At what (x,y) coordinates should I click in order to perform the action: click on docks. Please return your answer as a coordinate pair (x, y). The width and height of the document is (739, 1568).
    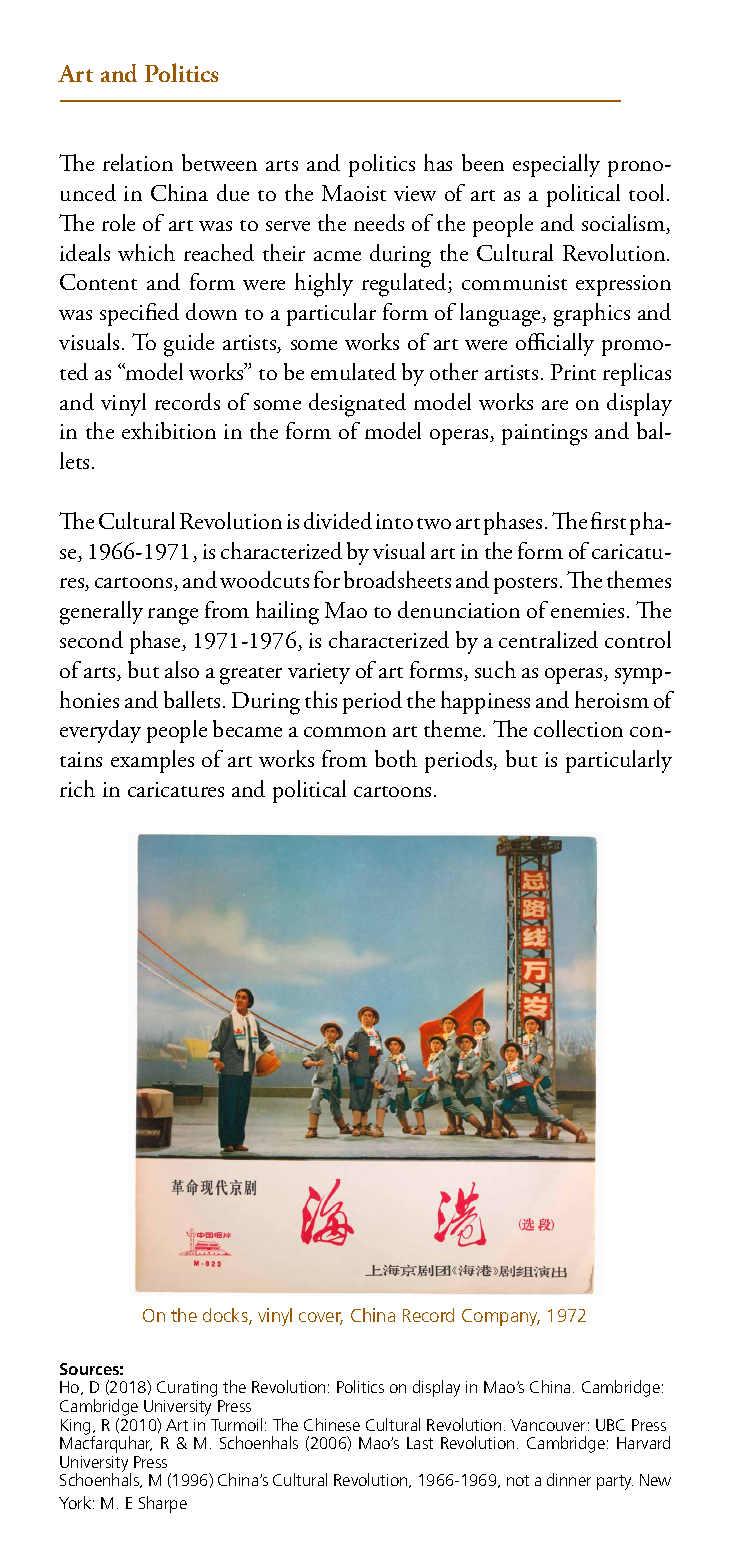
    Looking at the image, I should click on (226, 1316).
